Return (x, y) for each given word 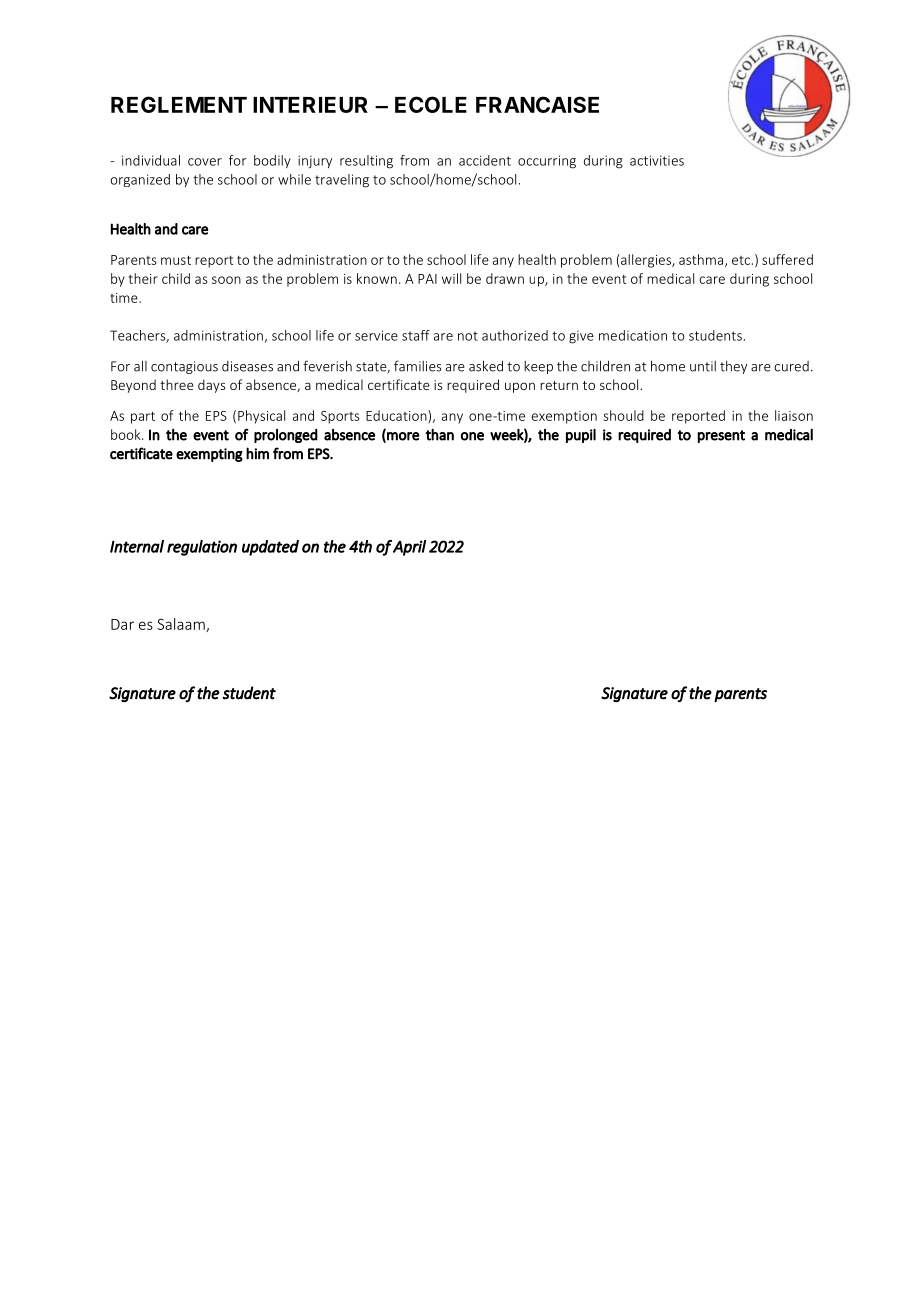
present (721, 436)
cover (205, 162)
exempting (209, 455)
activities (657, 160)
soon (226, 280)
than (440, 435)
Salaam (182, 625)
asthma (702, 260)
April (409, 548)
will (451, 278)
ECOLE (431, 104)
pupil (581, 436)
